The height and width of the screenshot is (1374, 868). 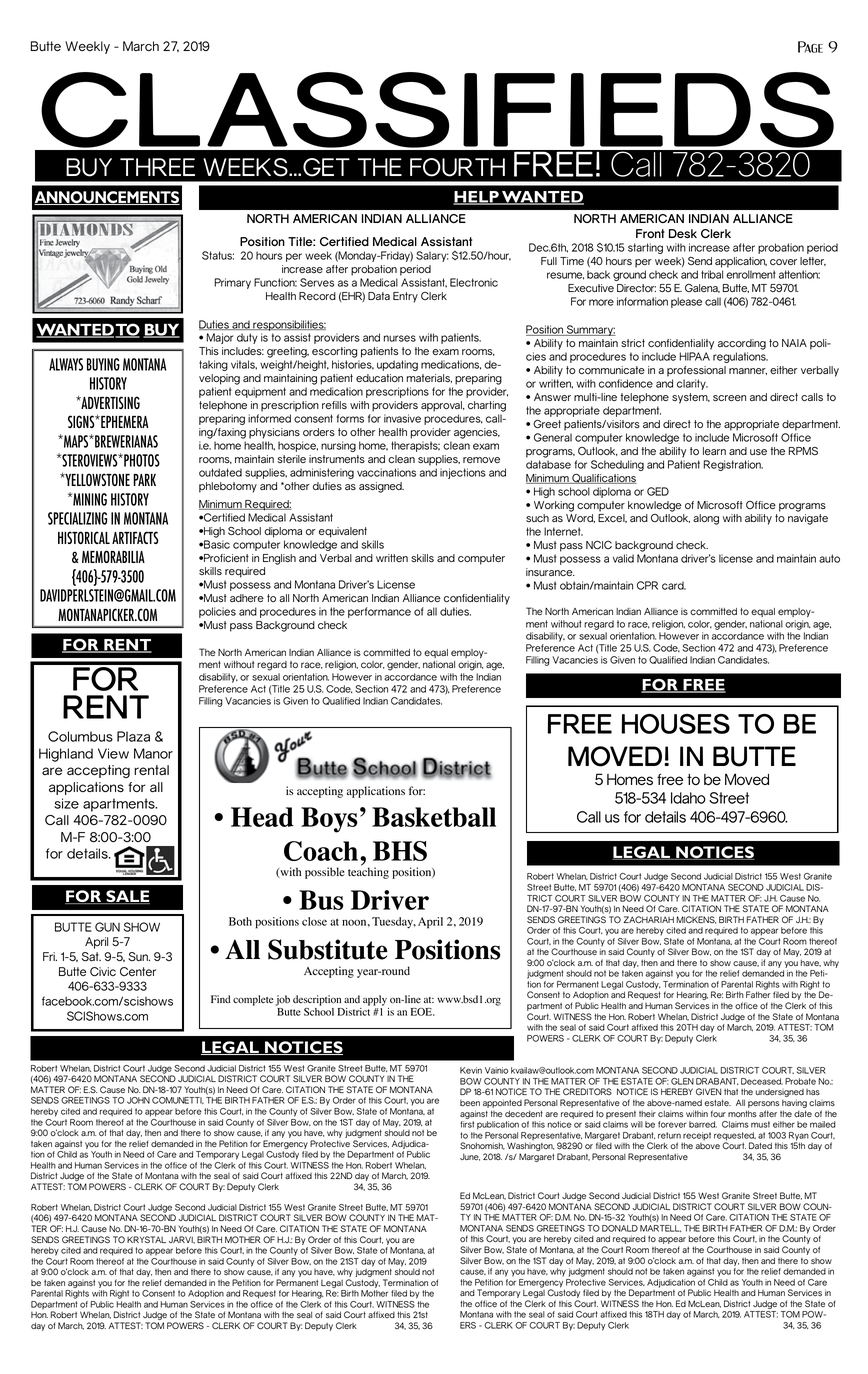 I want to click on Center, so click(x=138, y=971).
